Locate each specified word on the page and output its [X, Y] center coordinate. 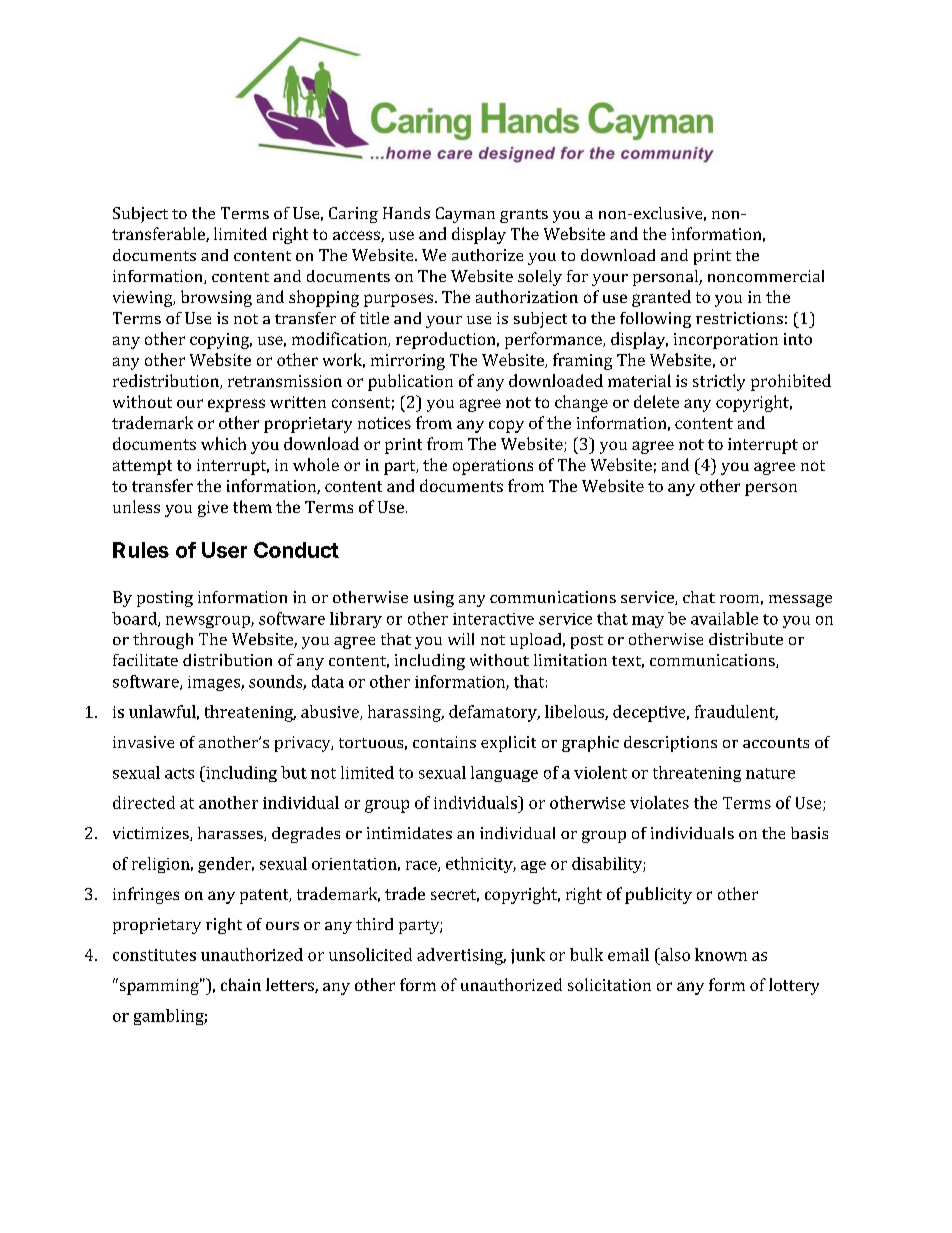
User [224, 550]
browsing [216, 298]
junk [528, 956]
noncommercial [766, 276]
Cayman [465, 215]
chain [241, 984]
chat [699, 597]
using [434, 599]
